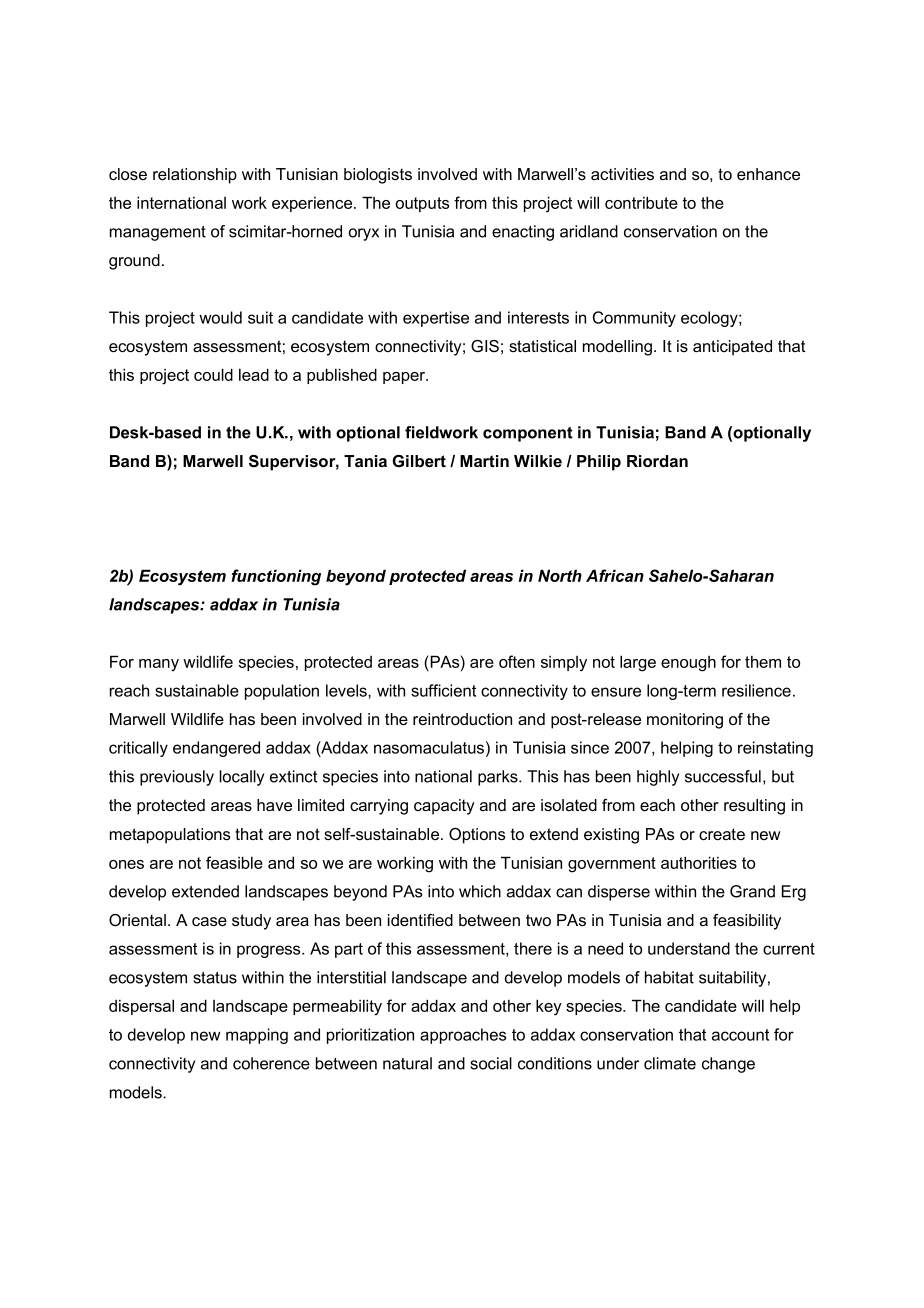  What do you see at coordinates (422, 204) in the document?
I see `outputs` at bounding box center [422, 204].
